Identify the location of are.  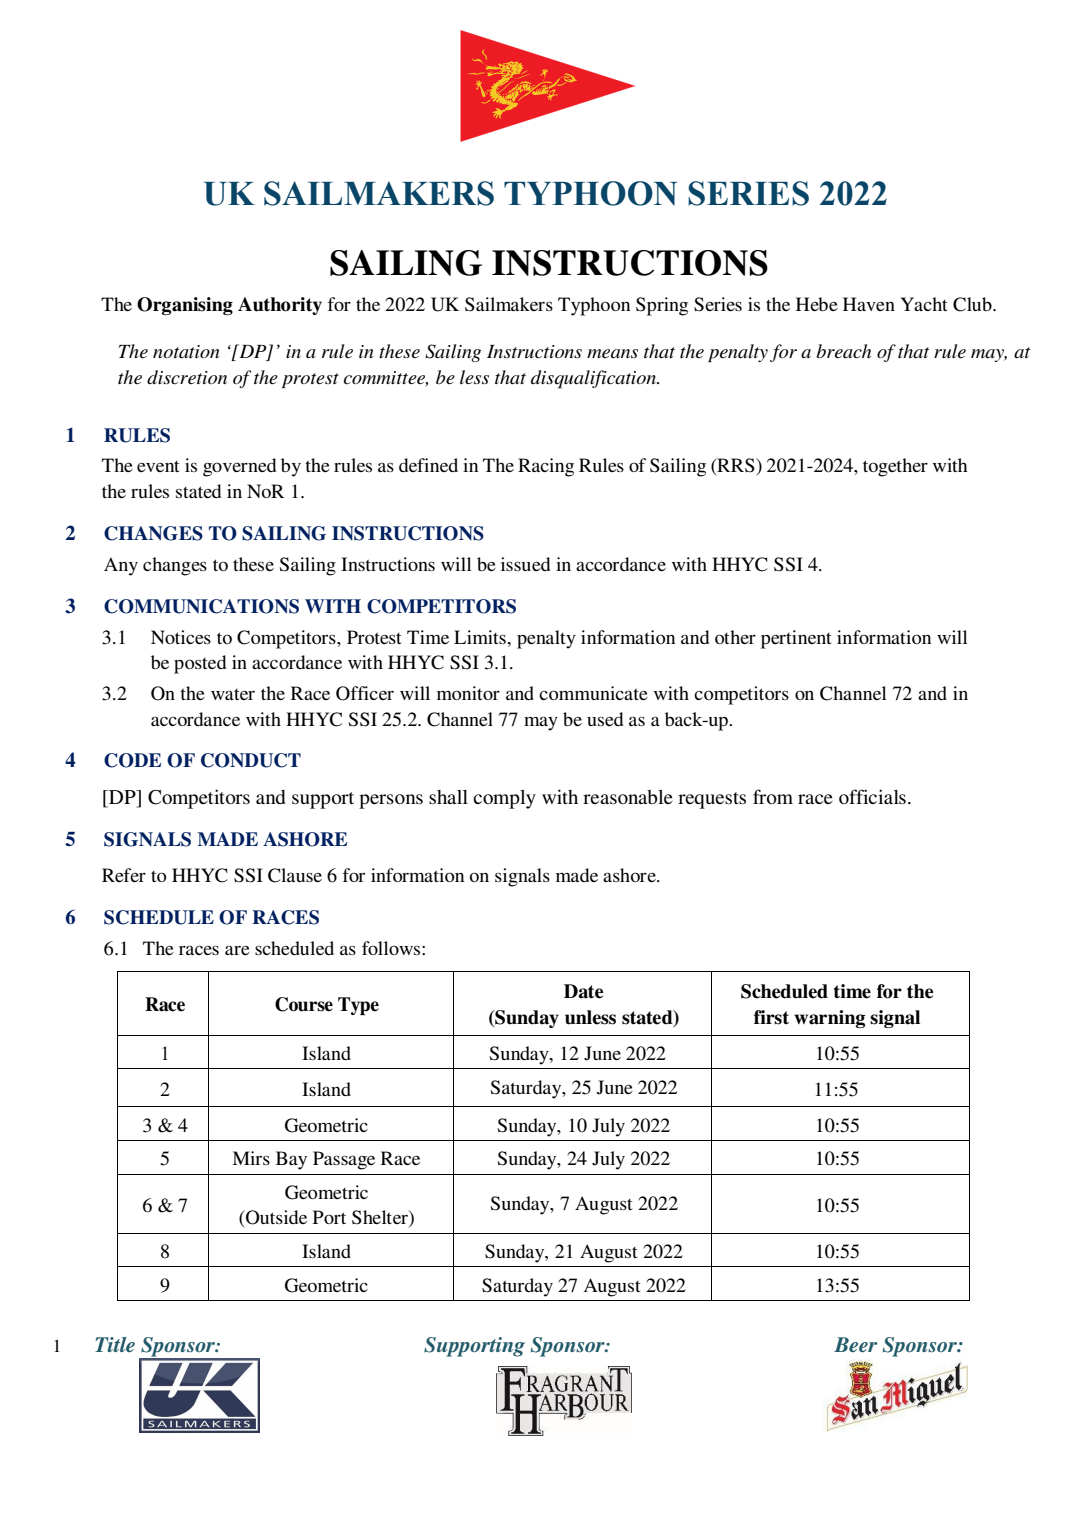
(237, 950).
